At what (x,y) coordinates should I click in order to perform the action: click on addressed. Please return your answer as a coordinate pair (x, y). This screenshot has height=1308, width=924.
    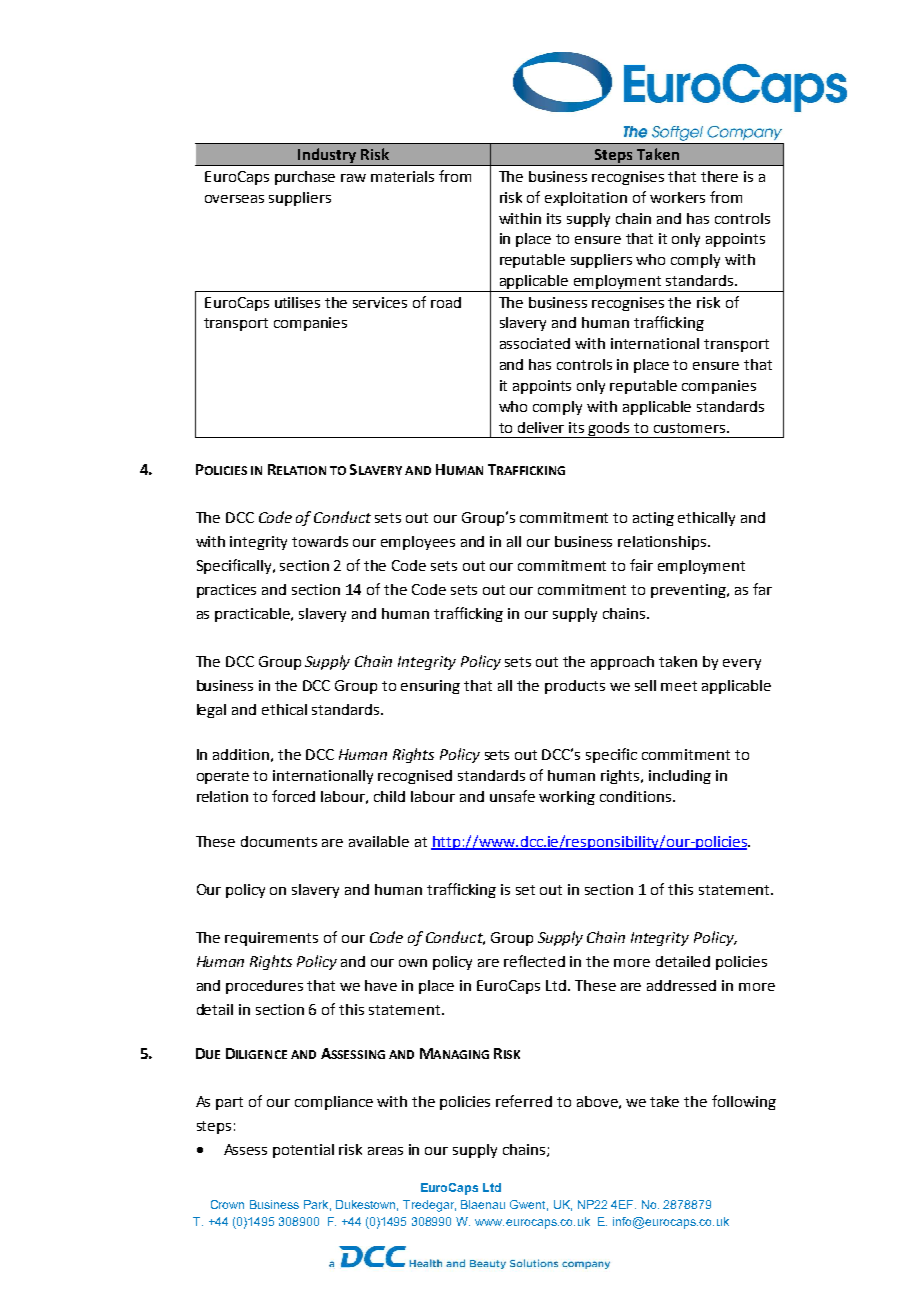
    Looking at the image, I should click on (681, 985).
